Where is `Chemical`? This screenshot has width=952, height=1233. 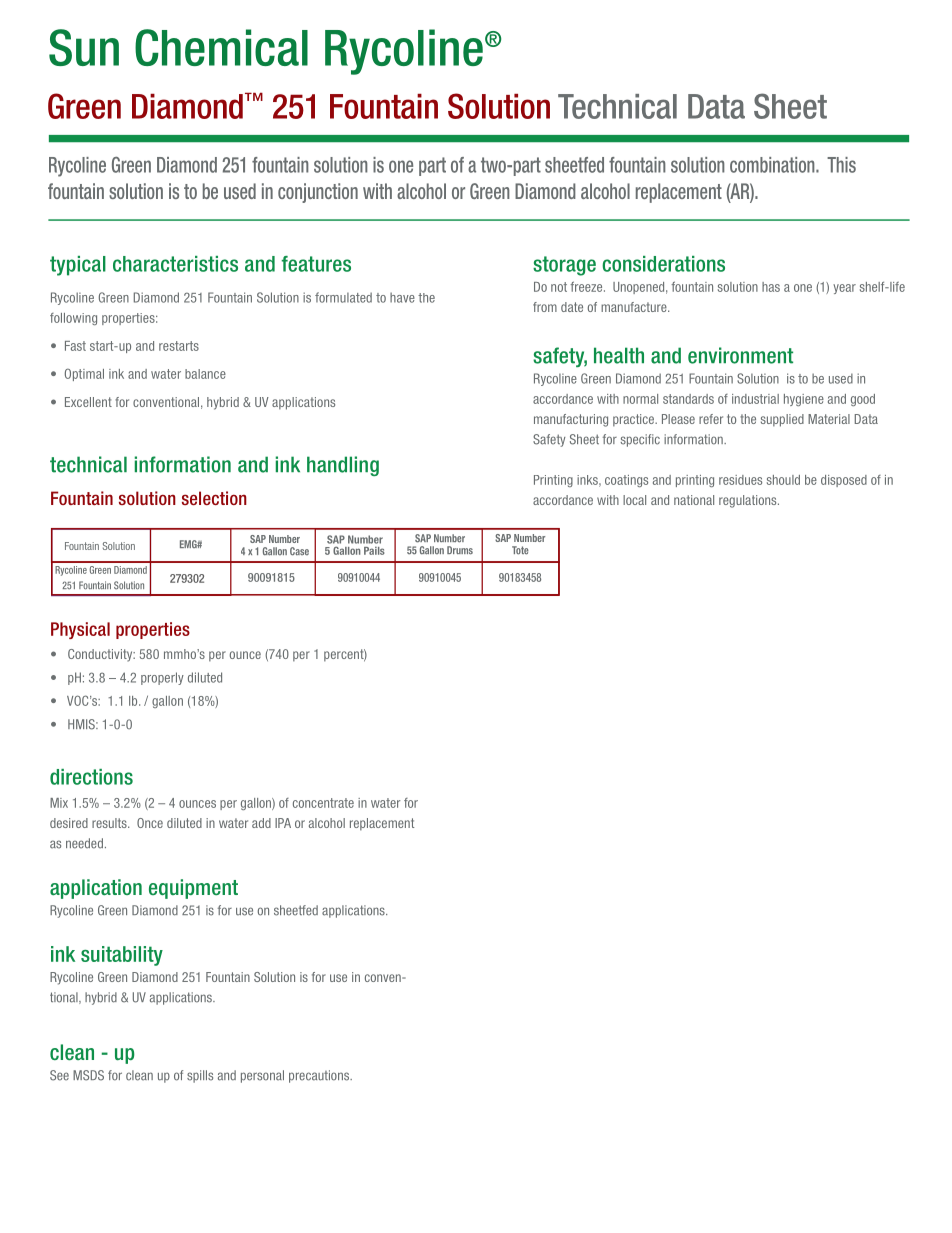
Chemical is located at coordinates (221, 47).
